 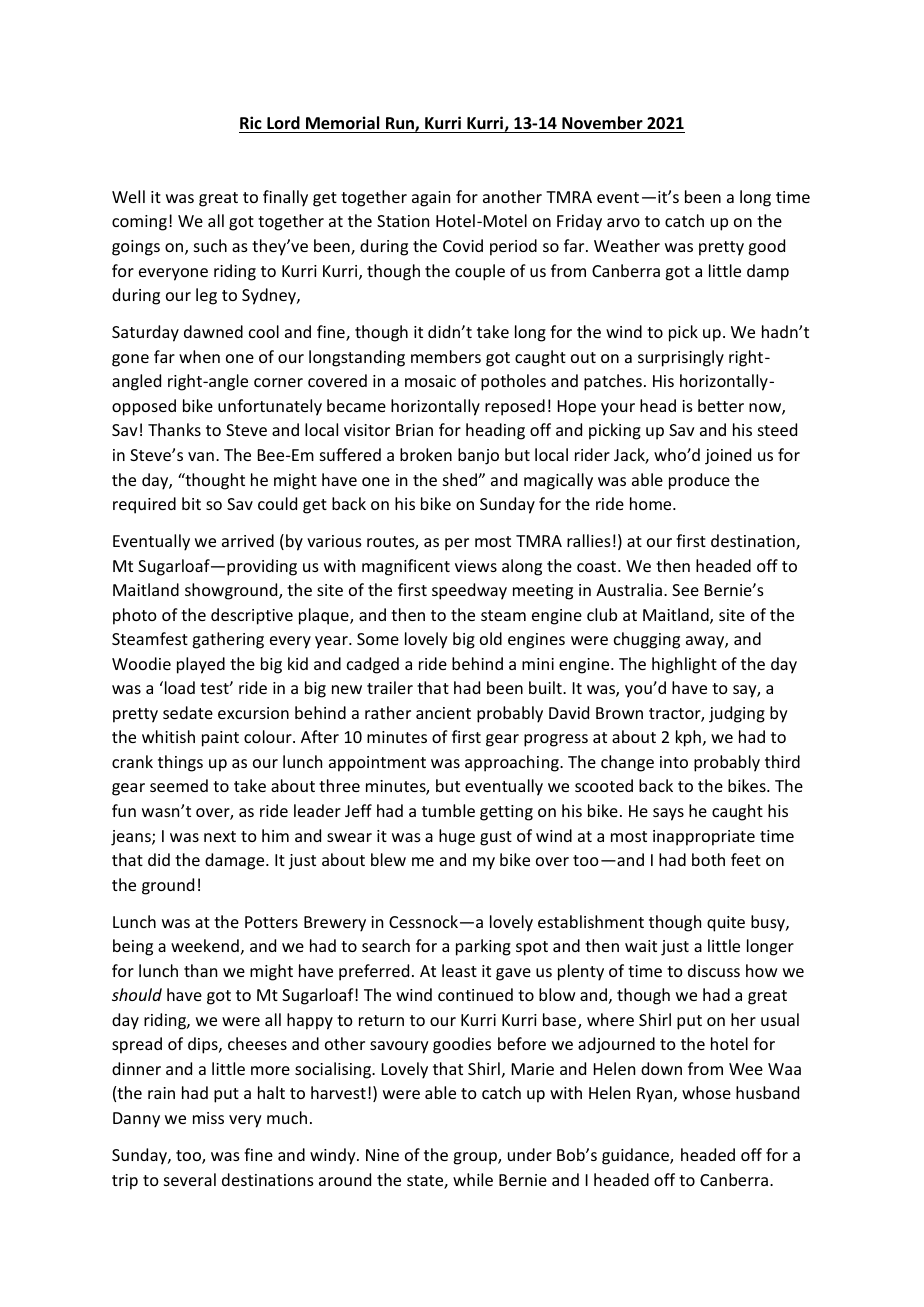 I want to click on ancient, so click(x=443, y=713).
